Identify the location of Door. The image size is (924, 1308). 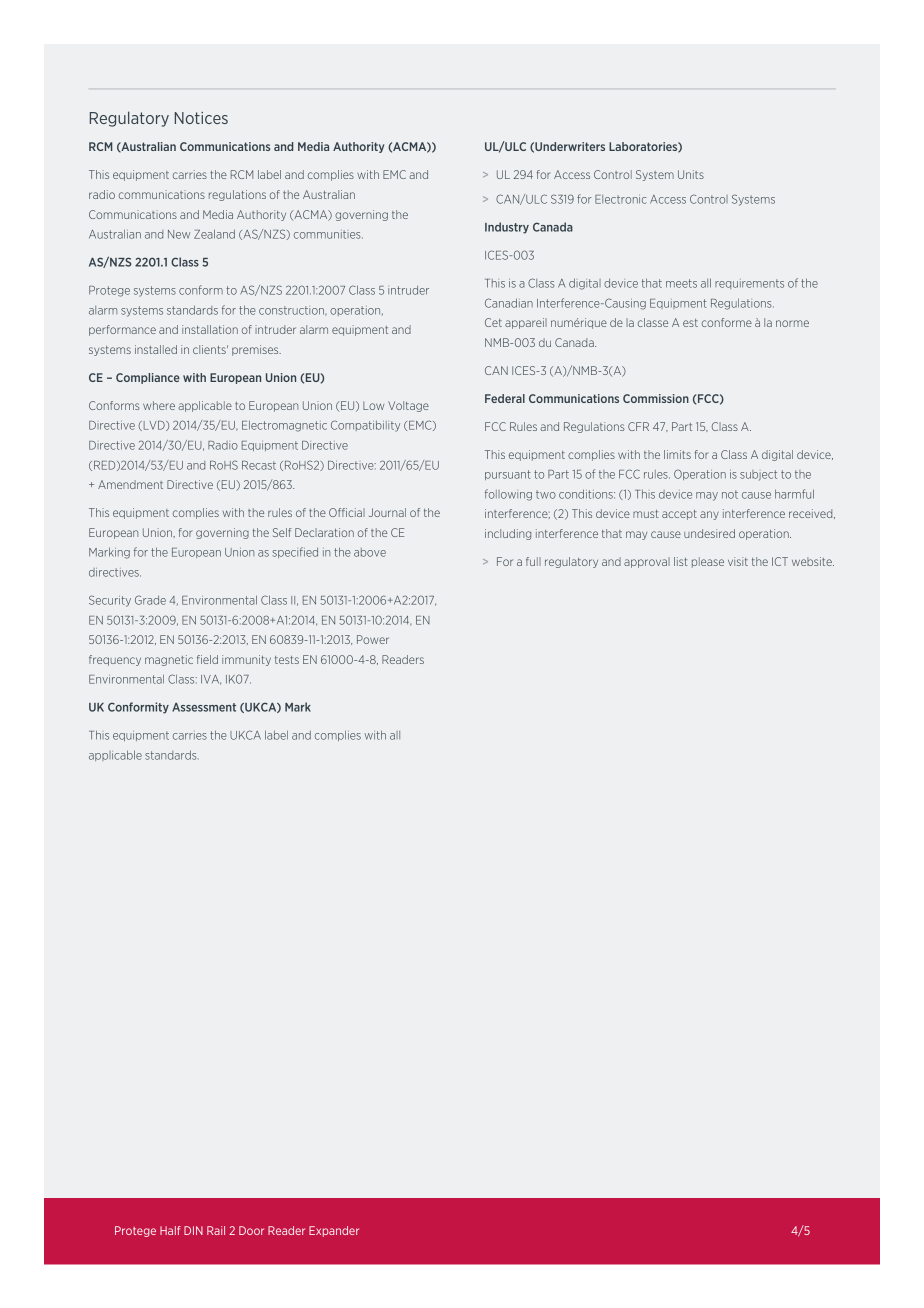
(251, 1230).
